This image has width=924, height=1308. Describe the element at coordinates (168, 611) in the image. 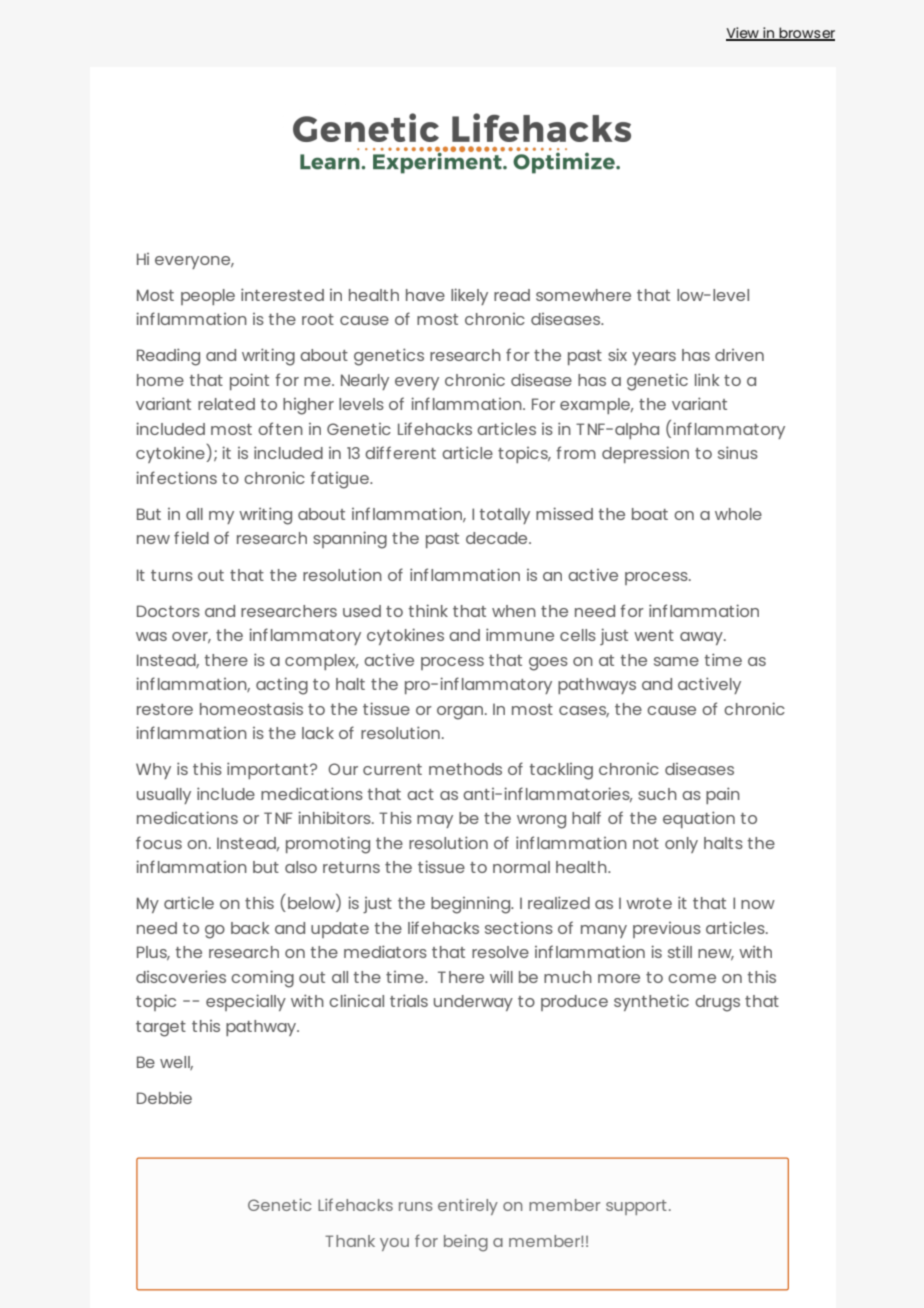

I see `Doctors` at that location.
